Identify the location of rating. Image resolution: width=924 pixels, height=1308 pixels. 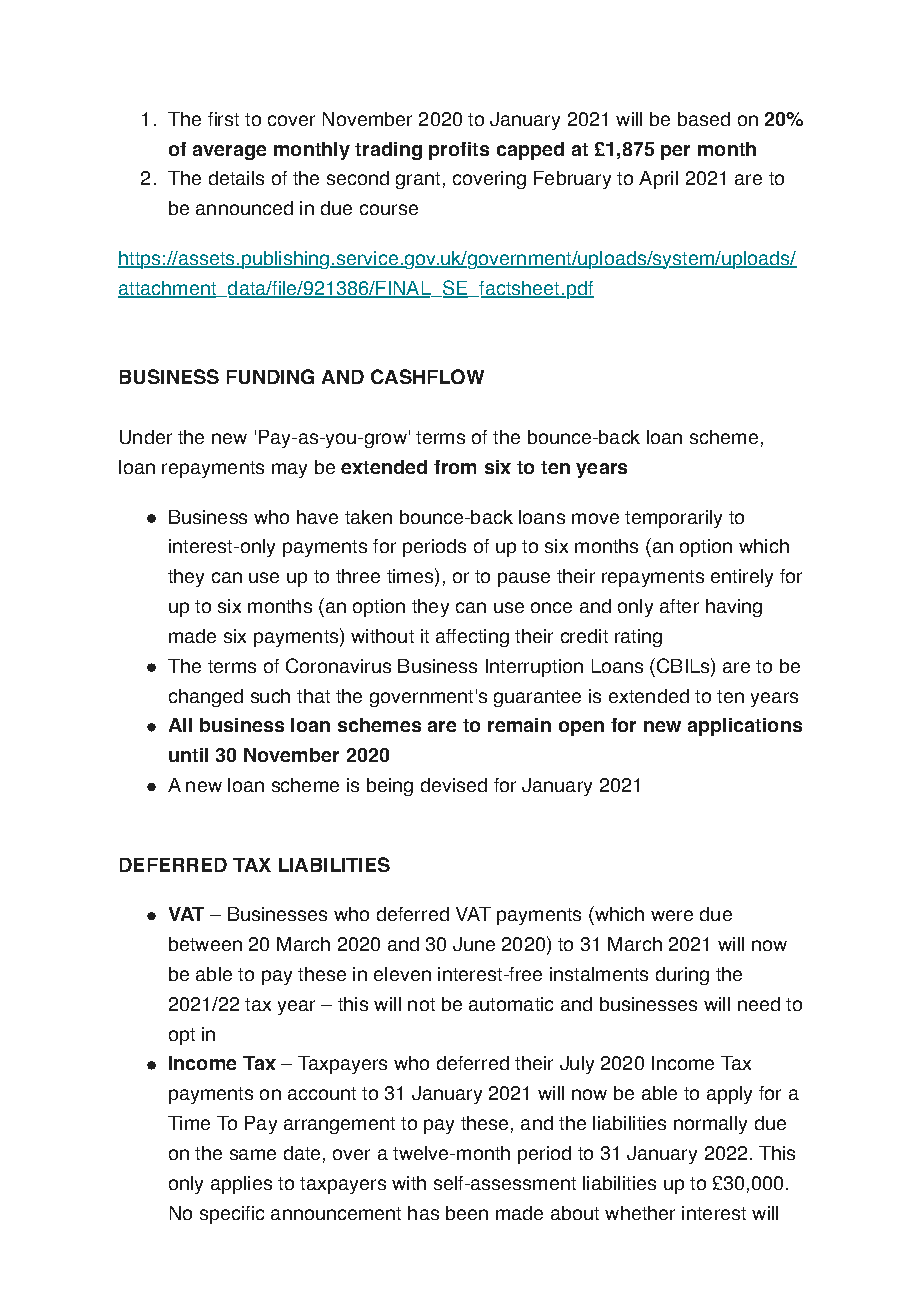
(638, 638).
